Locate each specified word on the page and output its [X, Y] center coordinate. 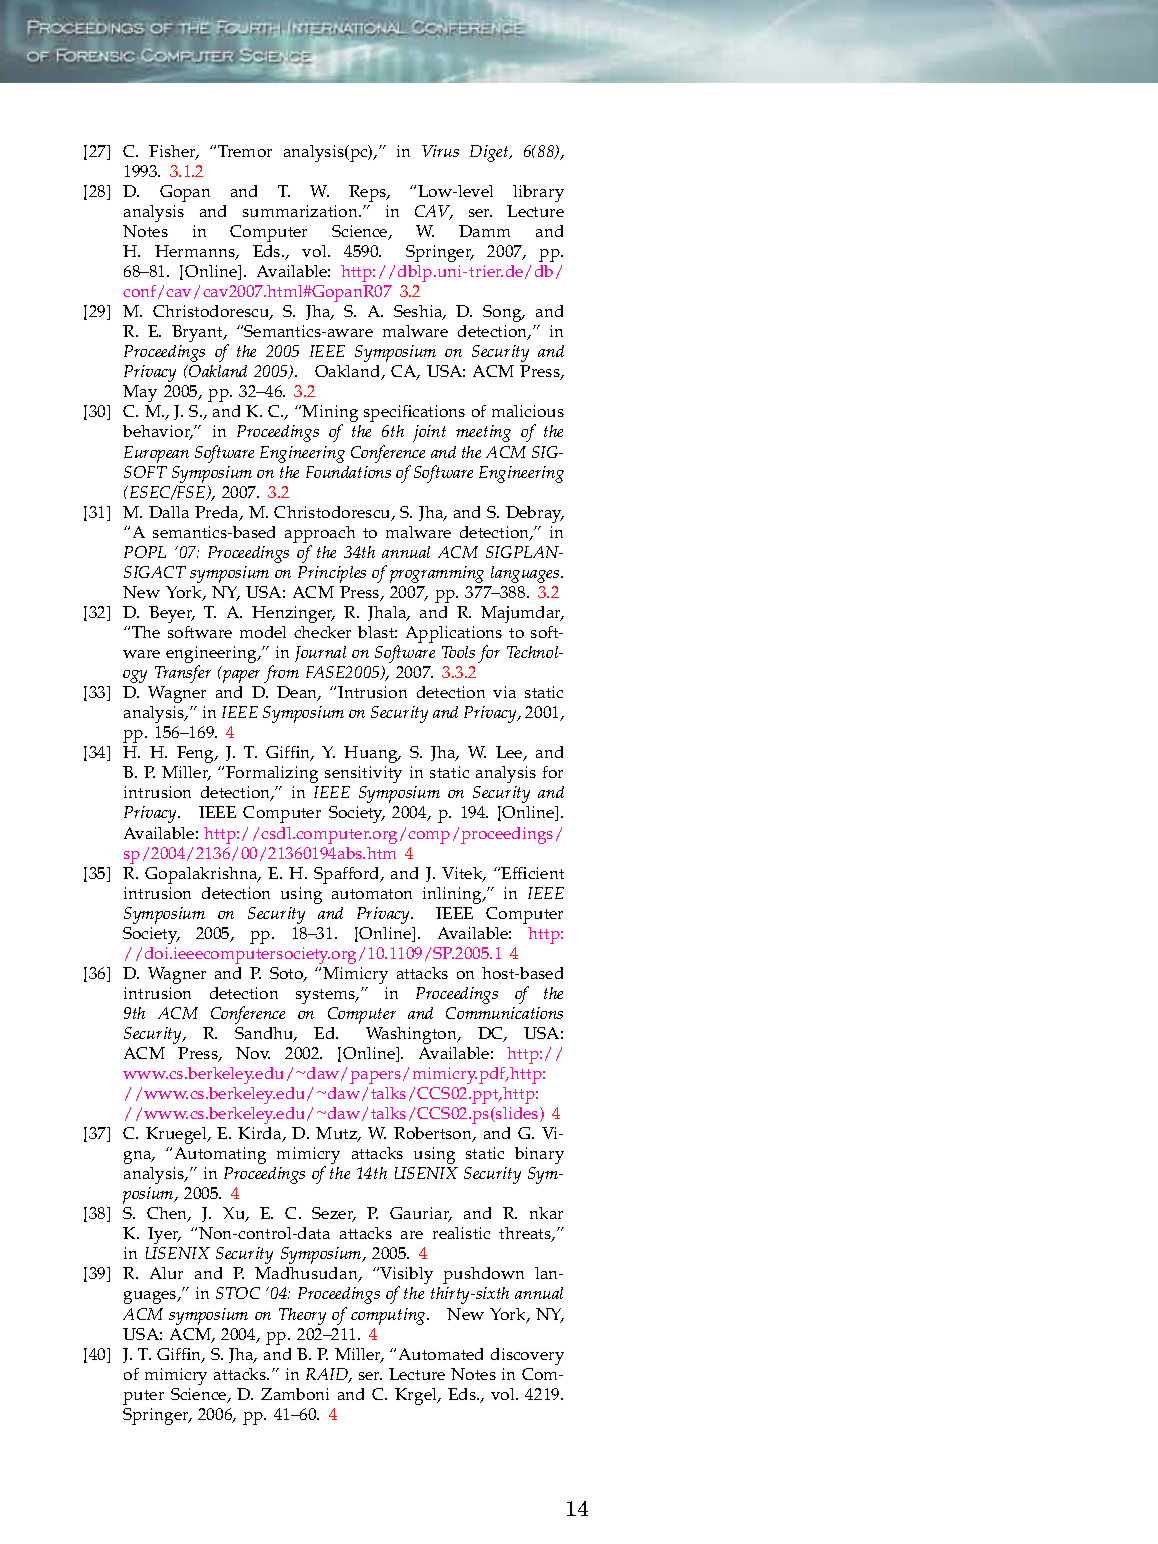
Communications [504, 1013]
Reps [369, 193]
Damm [484, 231]
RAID [328, 1375]
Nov [253, 1053]
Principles [332, 574]
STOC [238, 1293]
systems [327, 996]
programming [437, 574]
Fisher [174, 152]
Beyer [172, 614]
